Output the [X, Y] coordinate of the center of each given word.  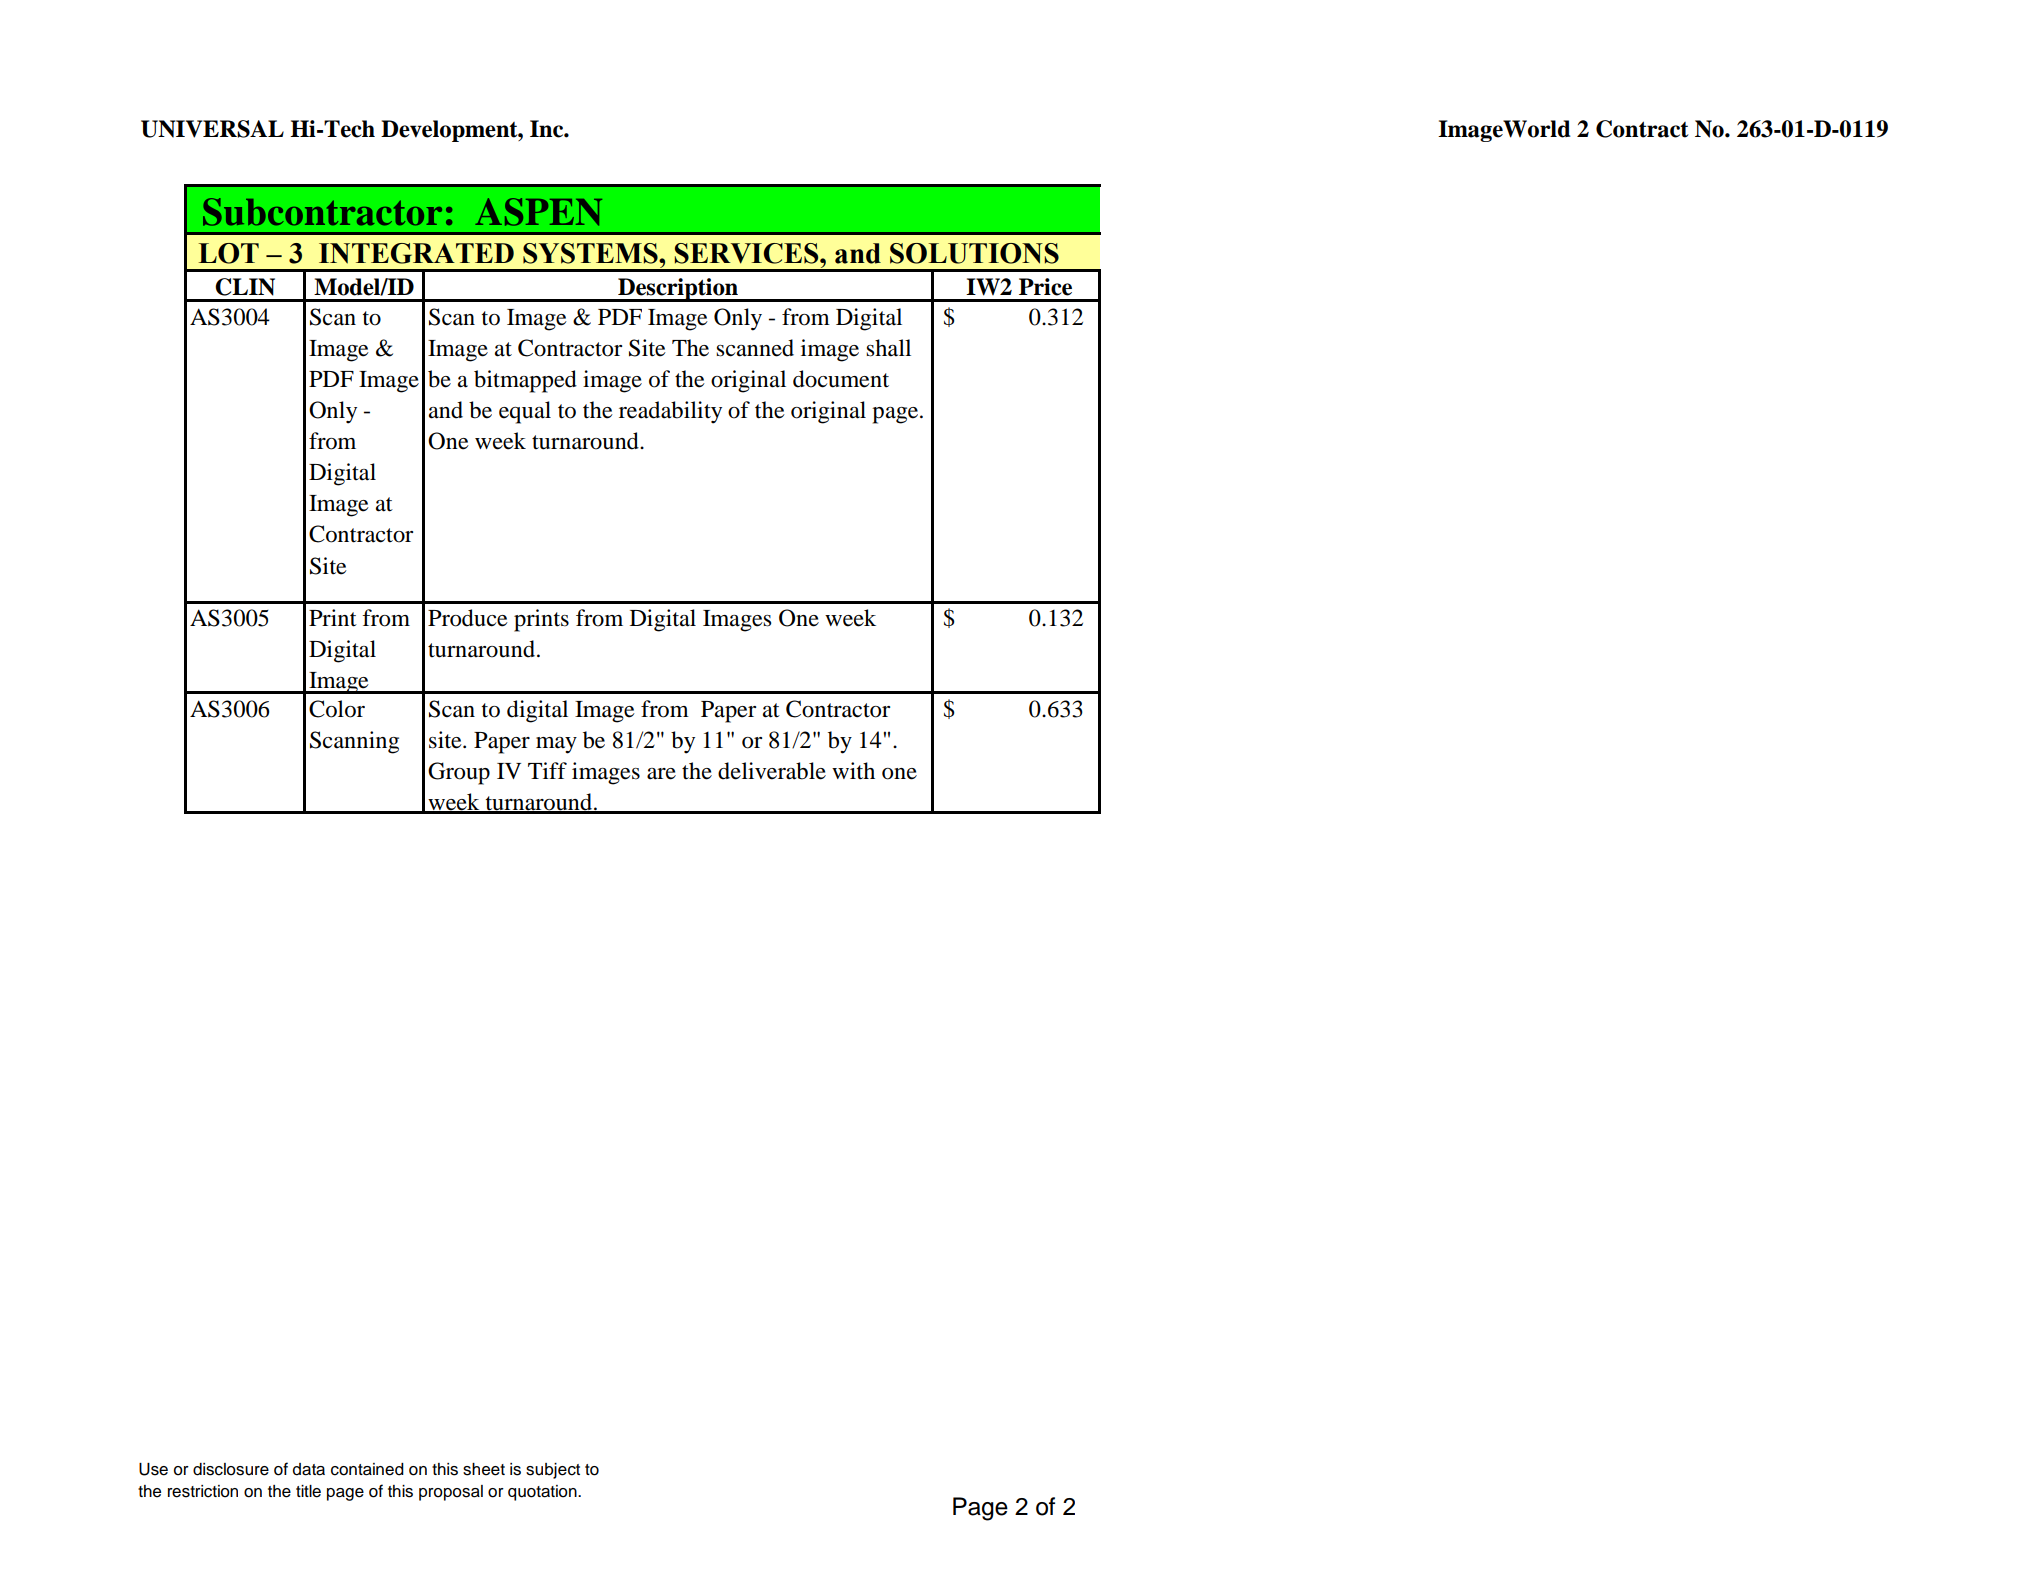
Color [337, 709]
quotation [543, 1493]
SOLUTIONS [974, 253]
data [309, 1469]
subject [553, 1471]
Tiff [547, 770]
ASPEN [538, 212]
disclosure [231, 1469]
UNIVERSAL [212, 129]
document [841, 379]
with [853, 771]
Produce [468, 618]
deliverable [772, 771]
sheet [484, 1469]
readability [670, 412]
